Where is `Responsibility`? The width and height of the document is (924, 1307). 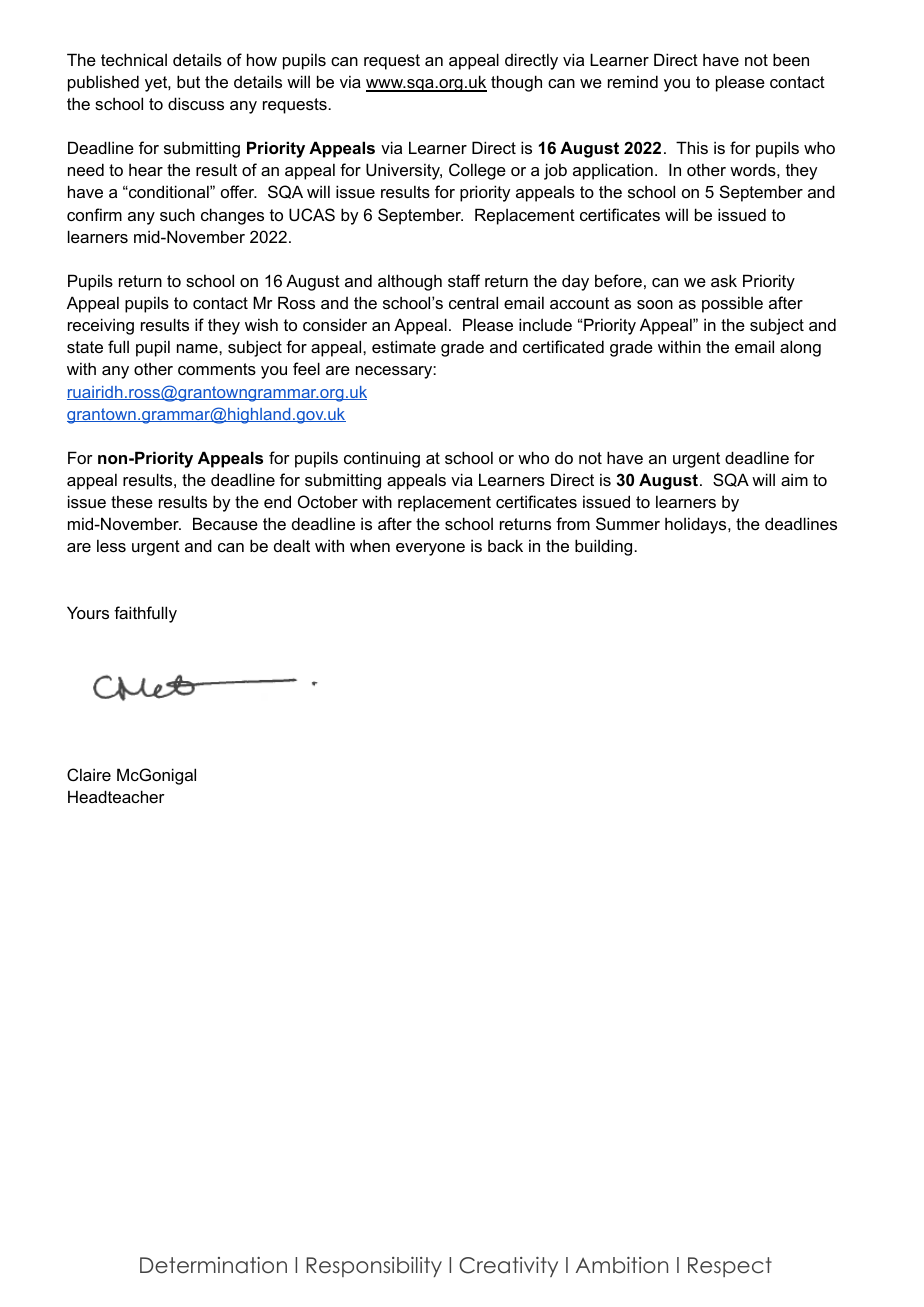 Responsibility is located at coordinates (374, 1267).
